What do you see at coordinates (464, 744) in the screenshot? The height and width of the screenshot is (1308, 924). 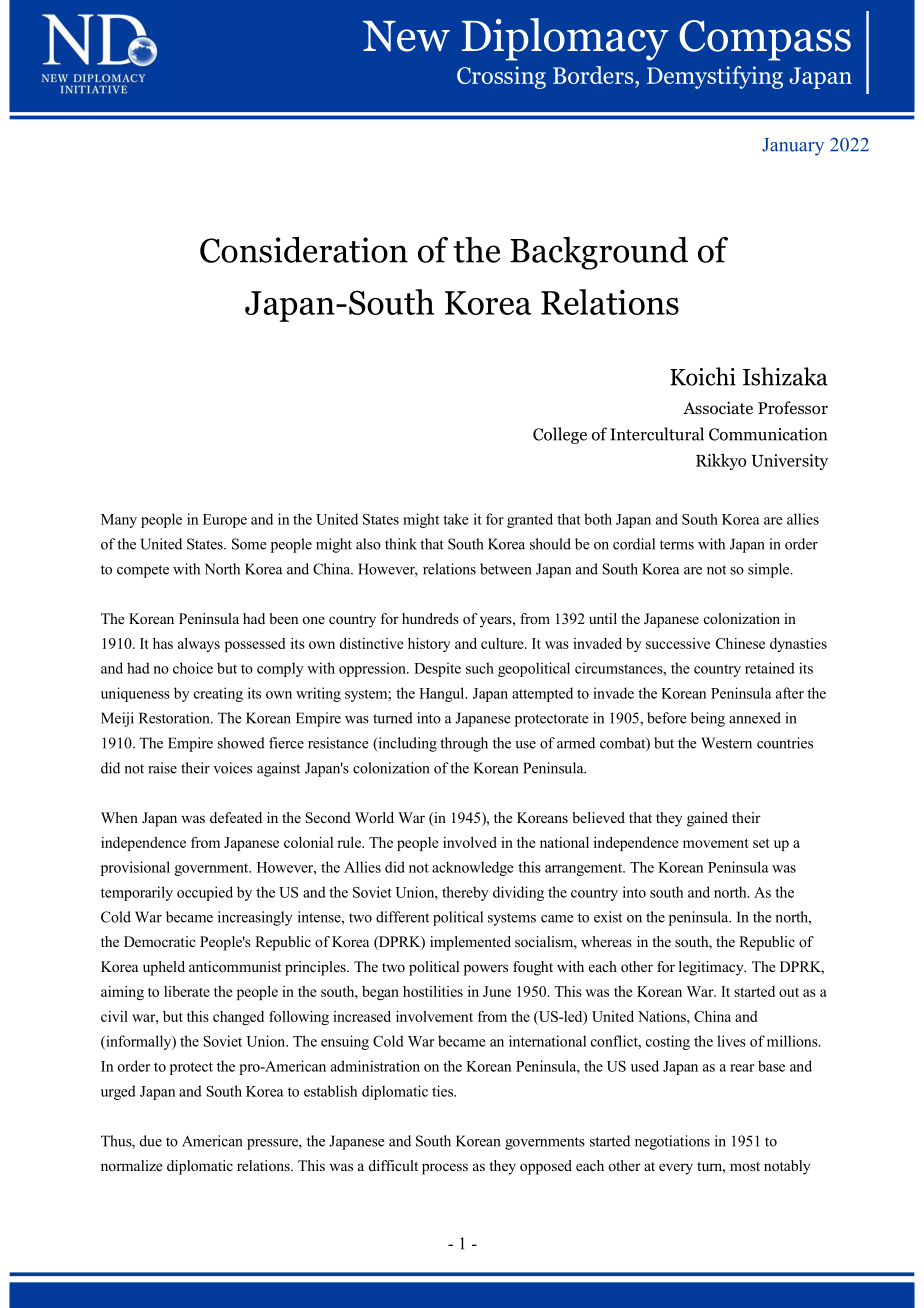 I see `through` at bounding box center [464, 744].
